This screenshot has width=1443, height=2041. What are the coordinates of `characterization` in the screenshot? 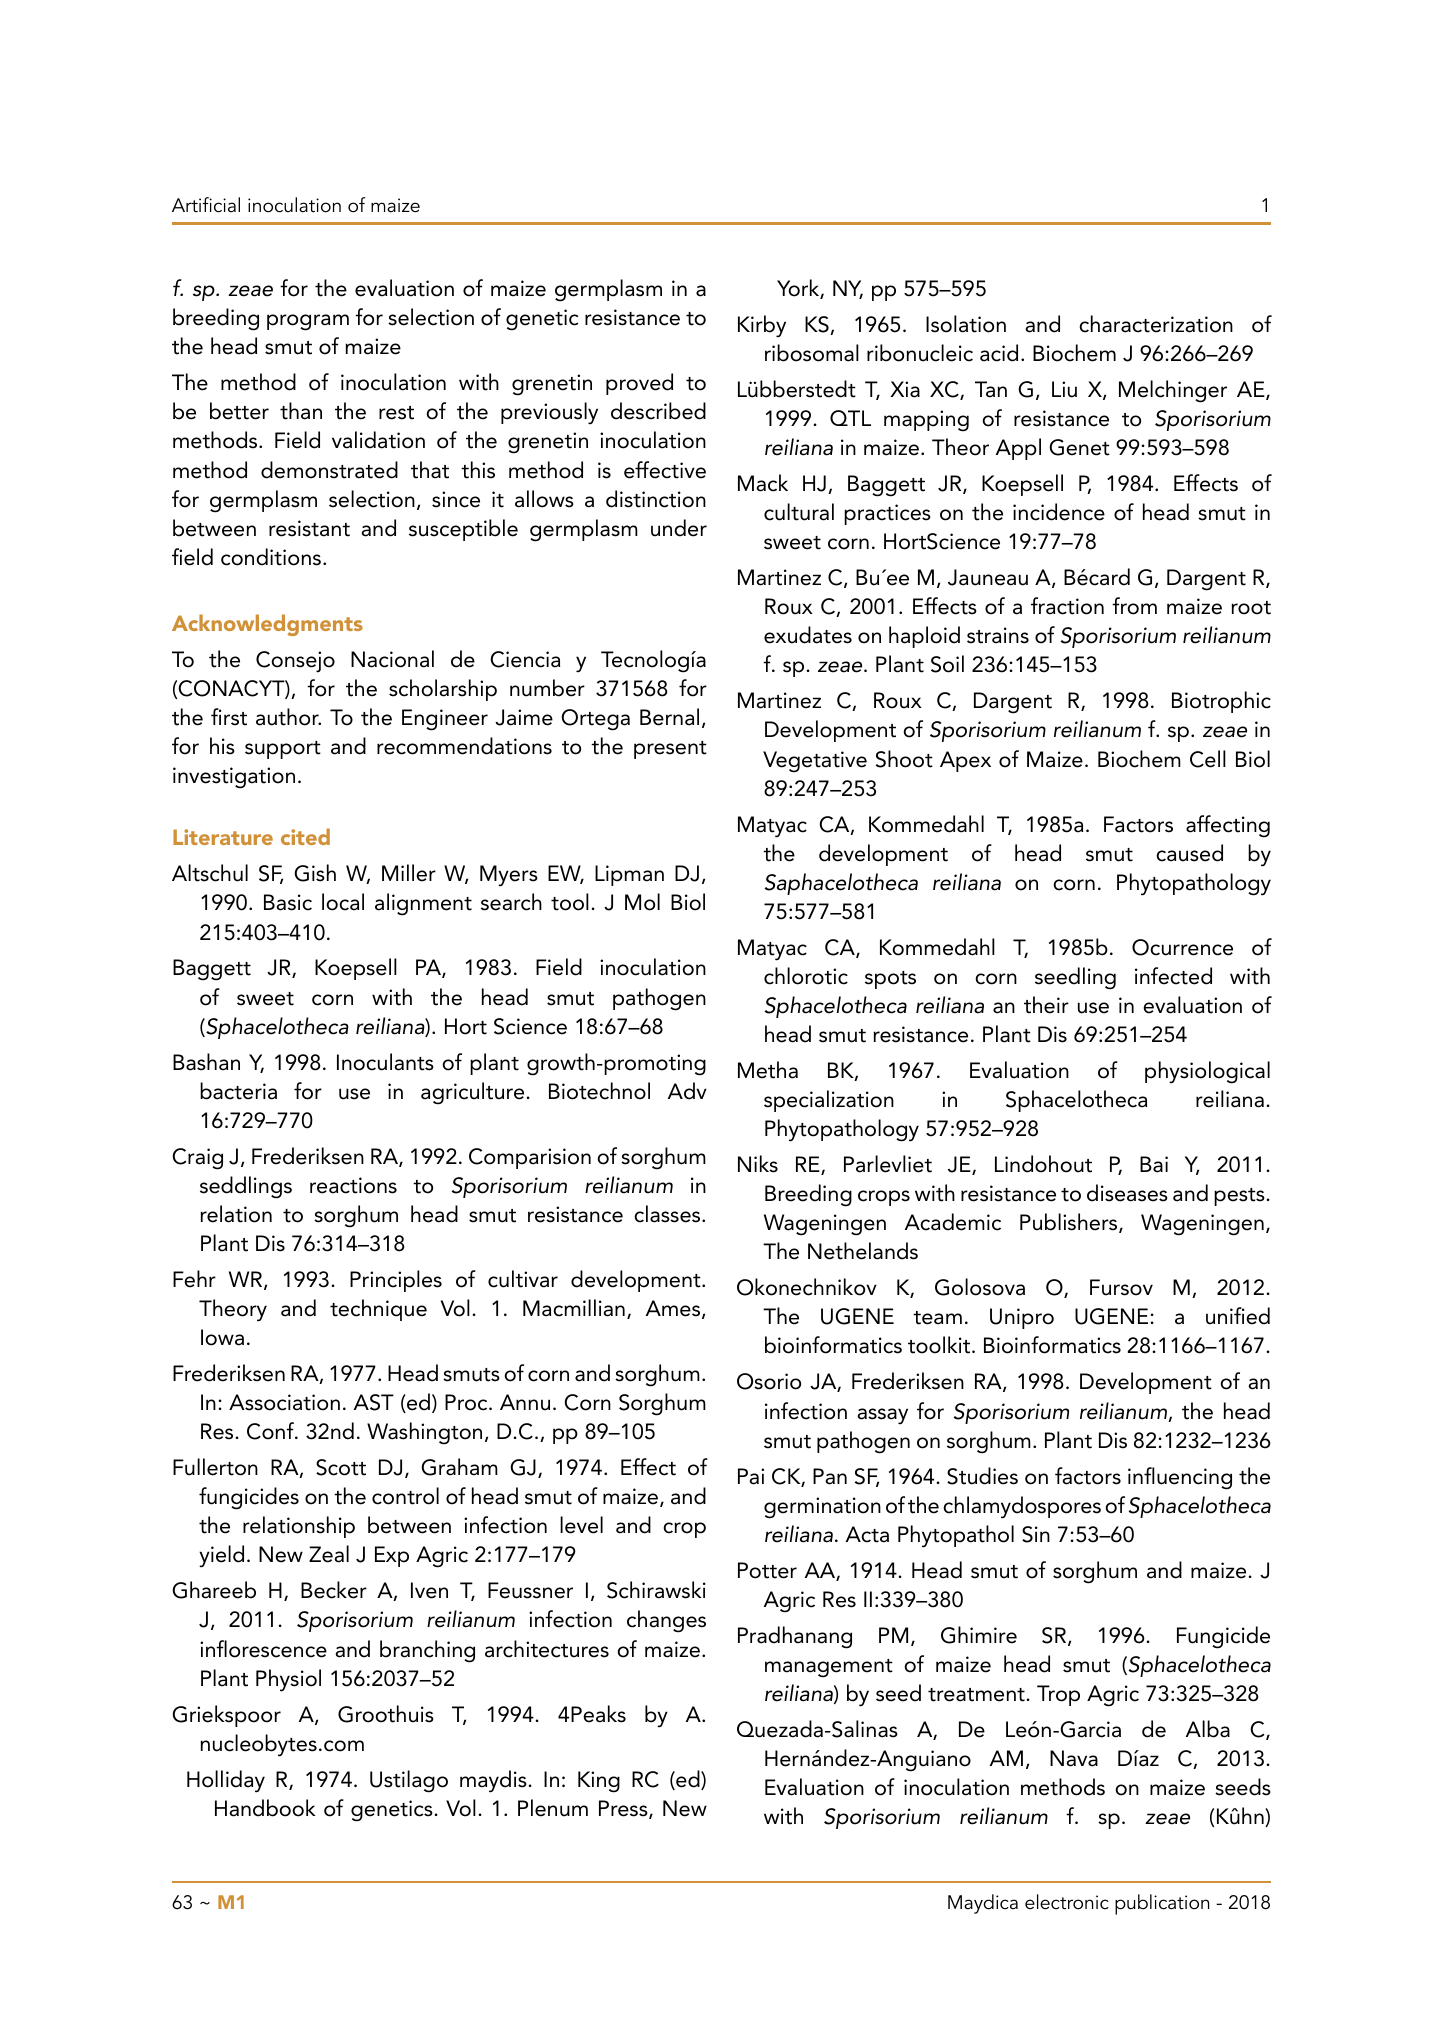 It's located at (1156, 324).
